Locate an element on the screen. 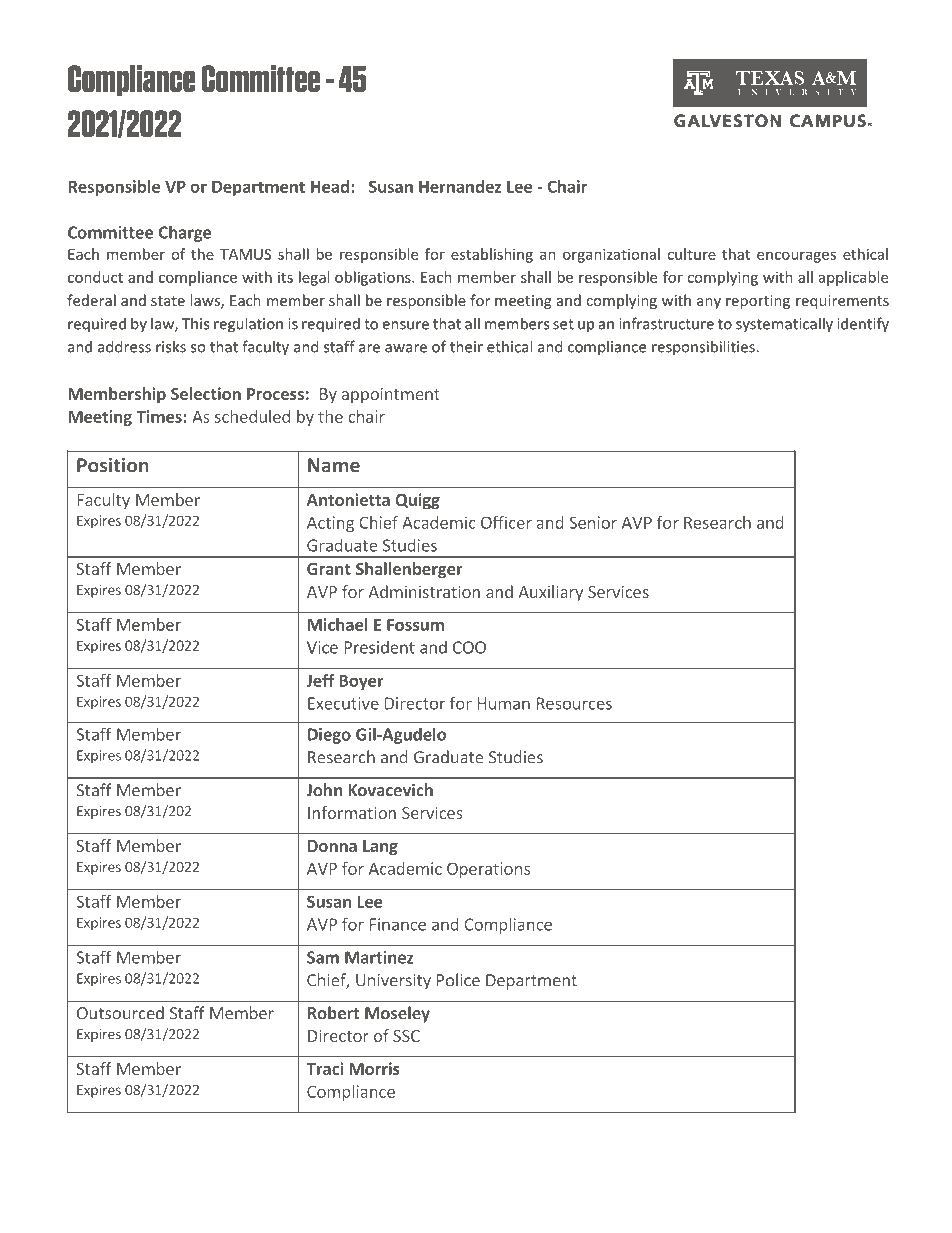 Image resolution: width=952 pixels, height=1233 pixels. Michael is located at coordinates (337, 624).
